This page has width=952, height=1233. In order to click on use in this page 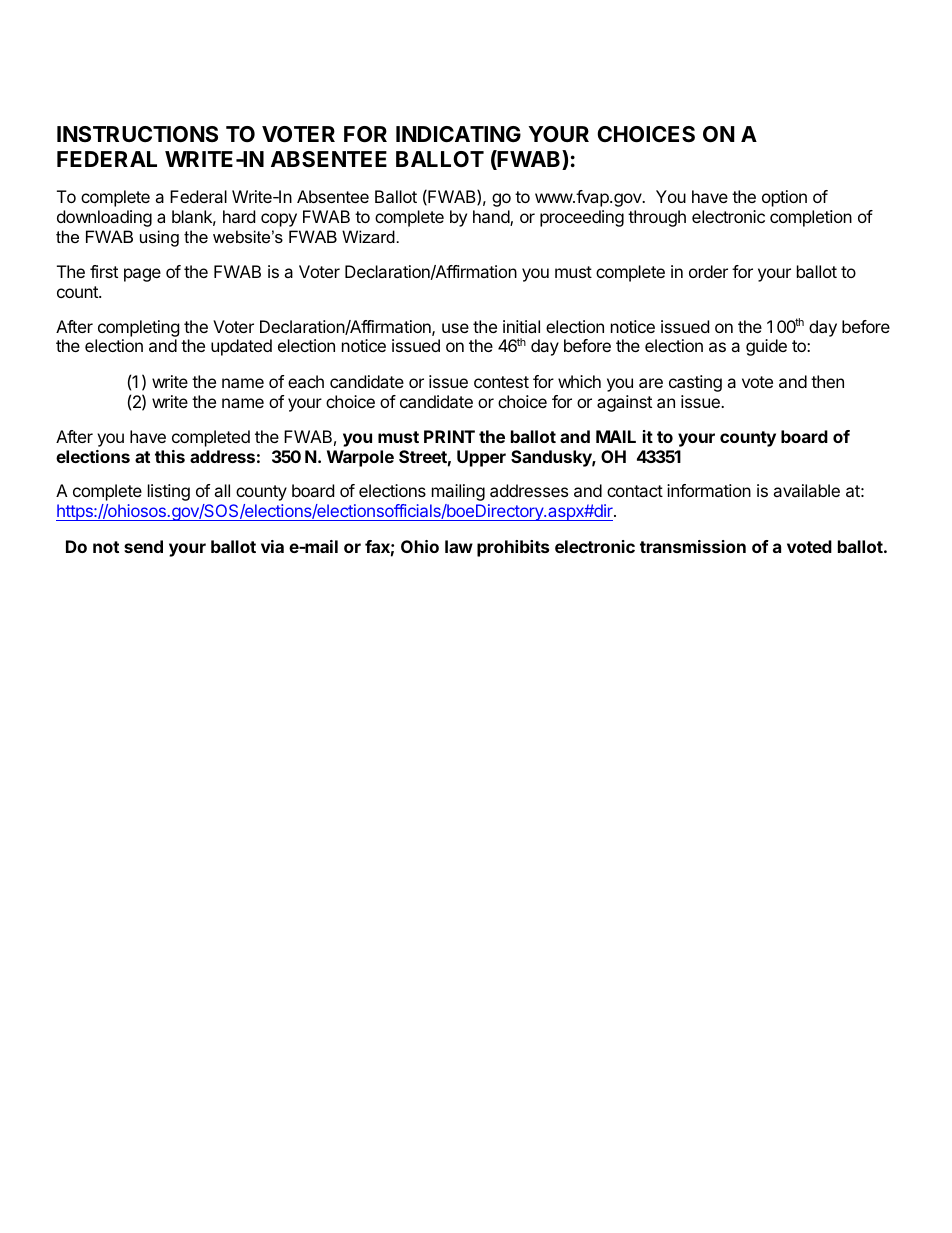, I will do `click(455, 328)`.
